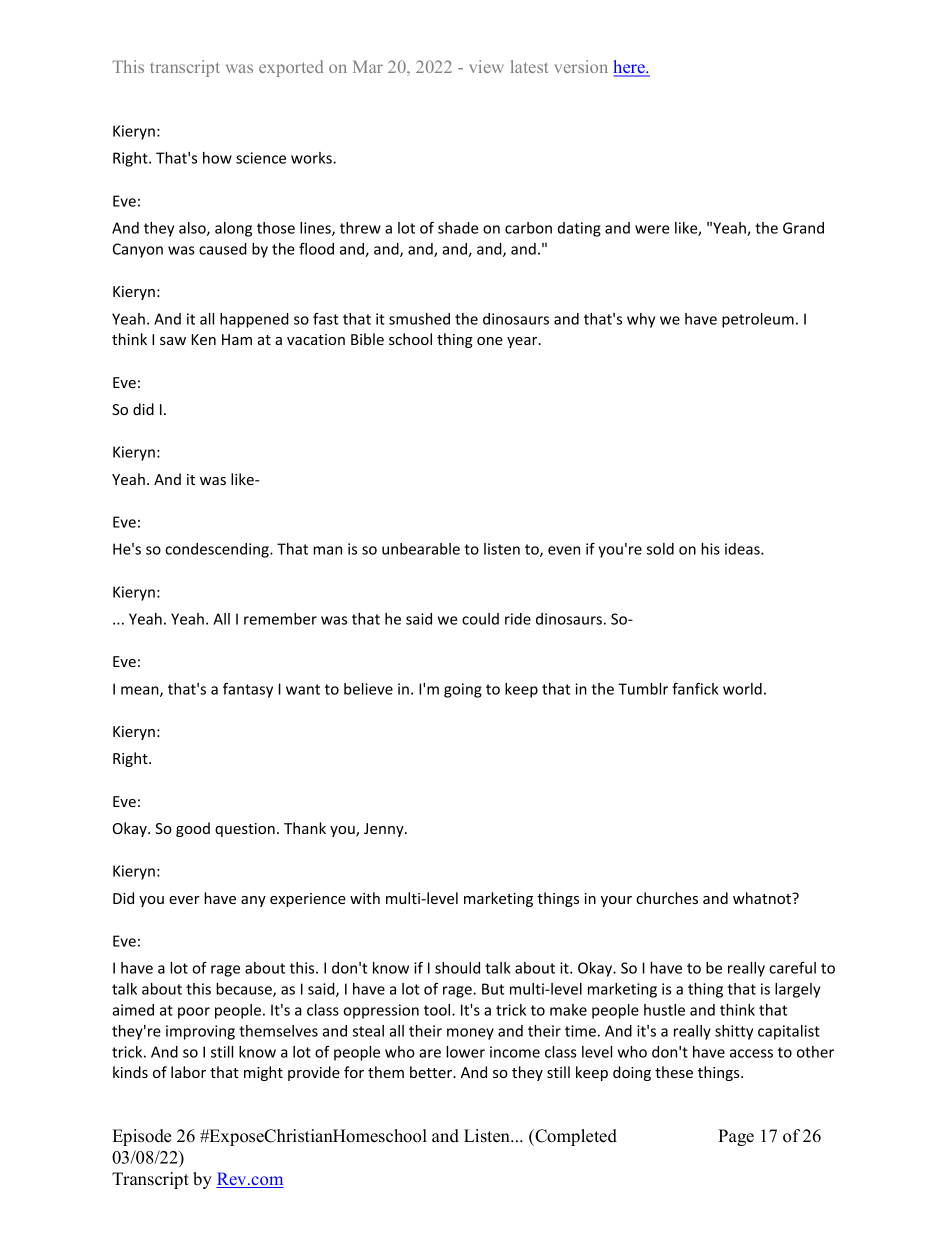 The height and width of the screenshot is (1233, 952). Describe the element at coordinates (487, 66) in the screenshot. I see `view` at that location.
